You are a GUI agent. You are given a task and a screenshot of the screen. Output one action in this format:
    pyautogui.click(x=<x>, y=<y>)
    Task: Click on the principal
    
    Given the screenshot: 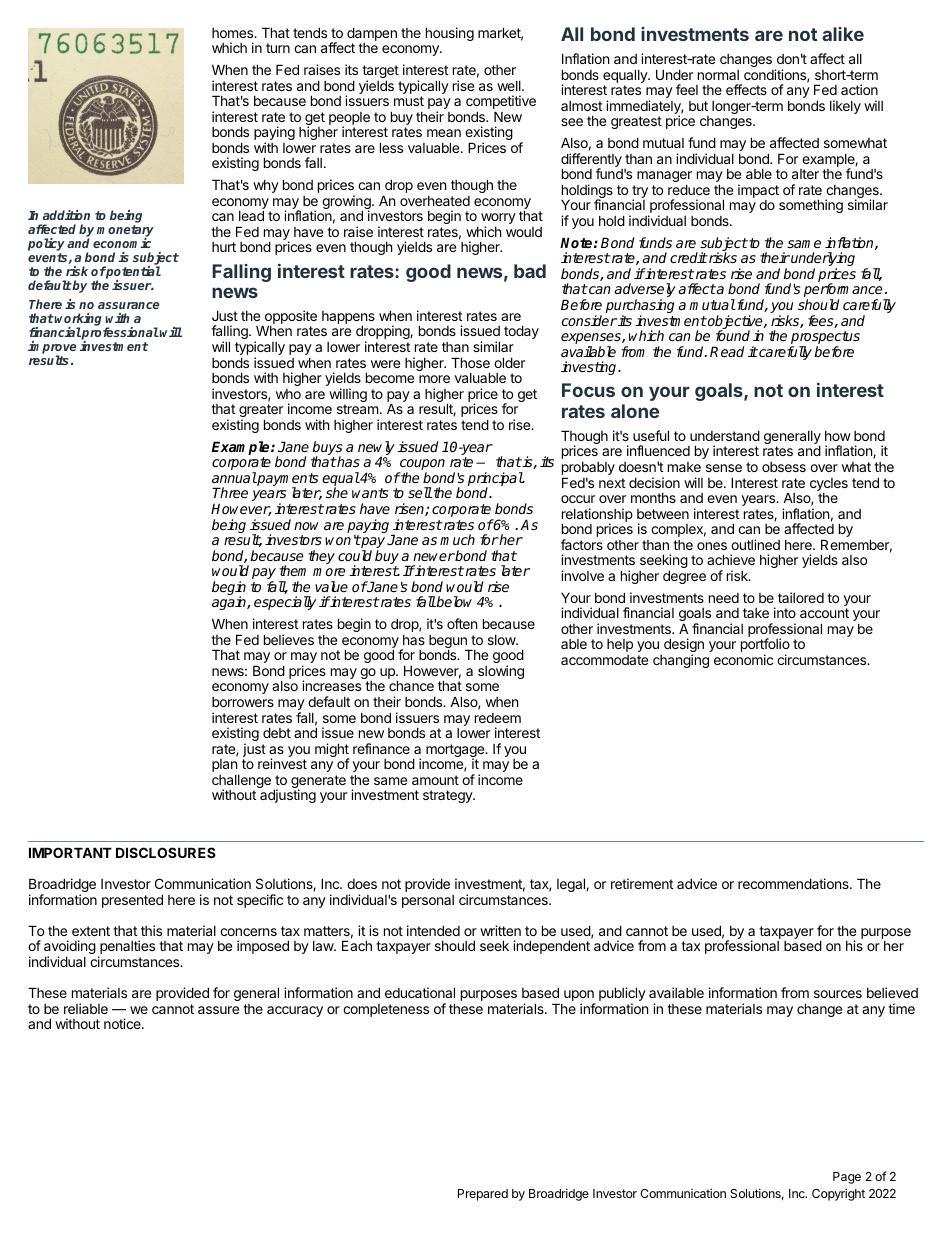 What is the action you would take?
    pyautogui.click(x=496, y=480)
